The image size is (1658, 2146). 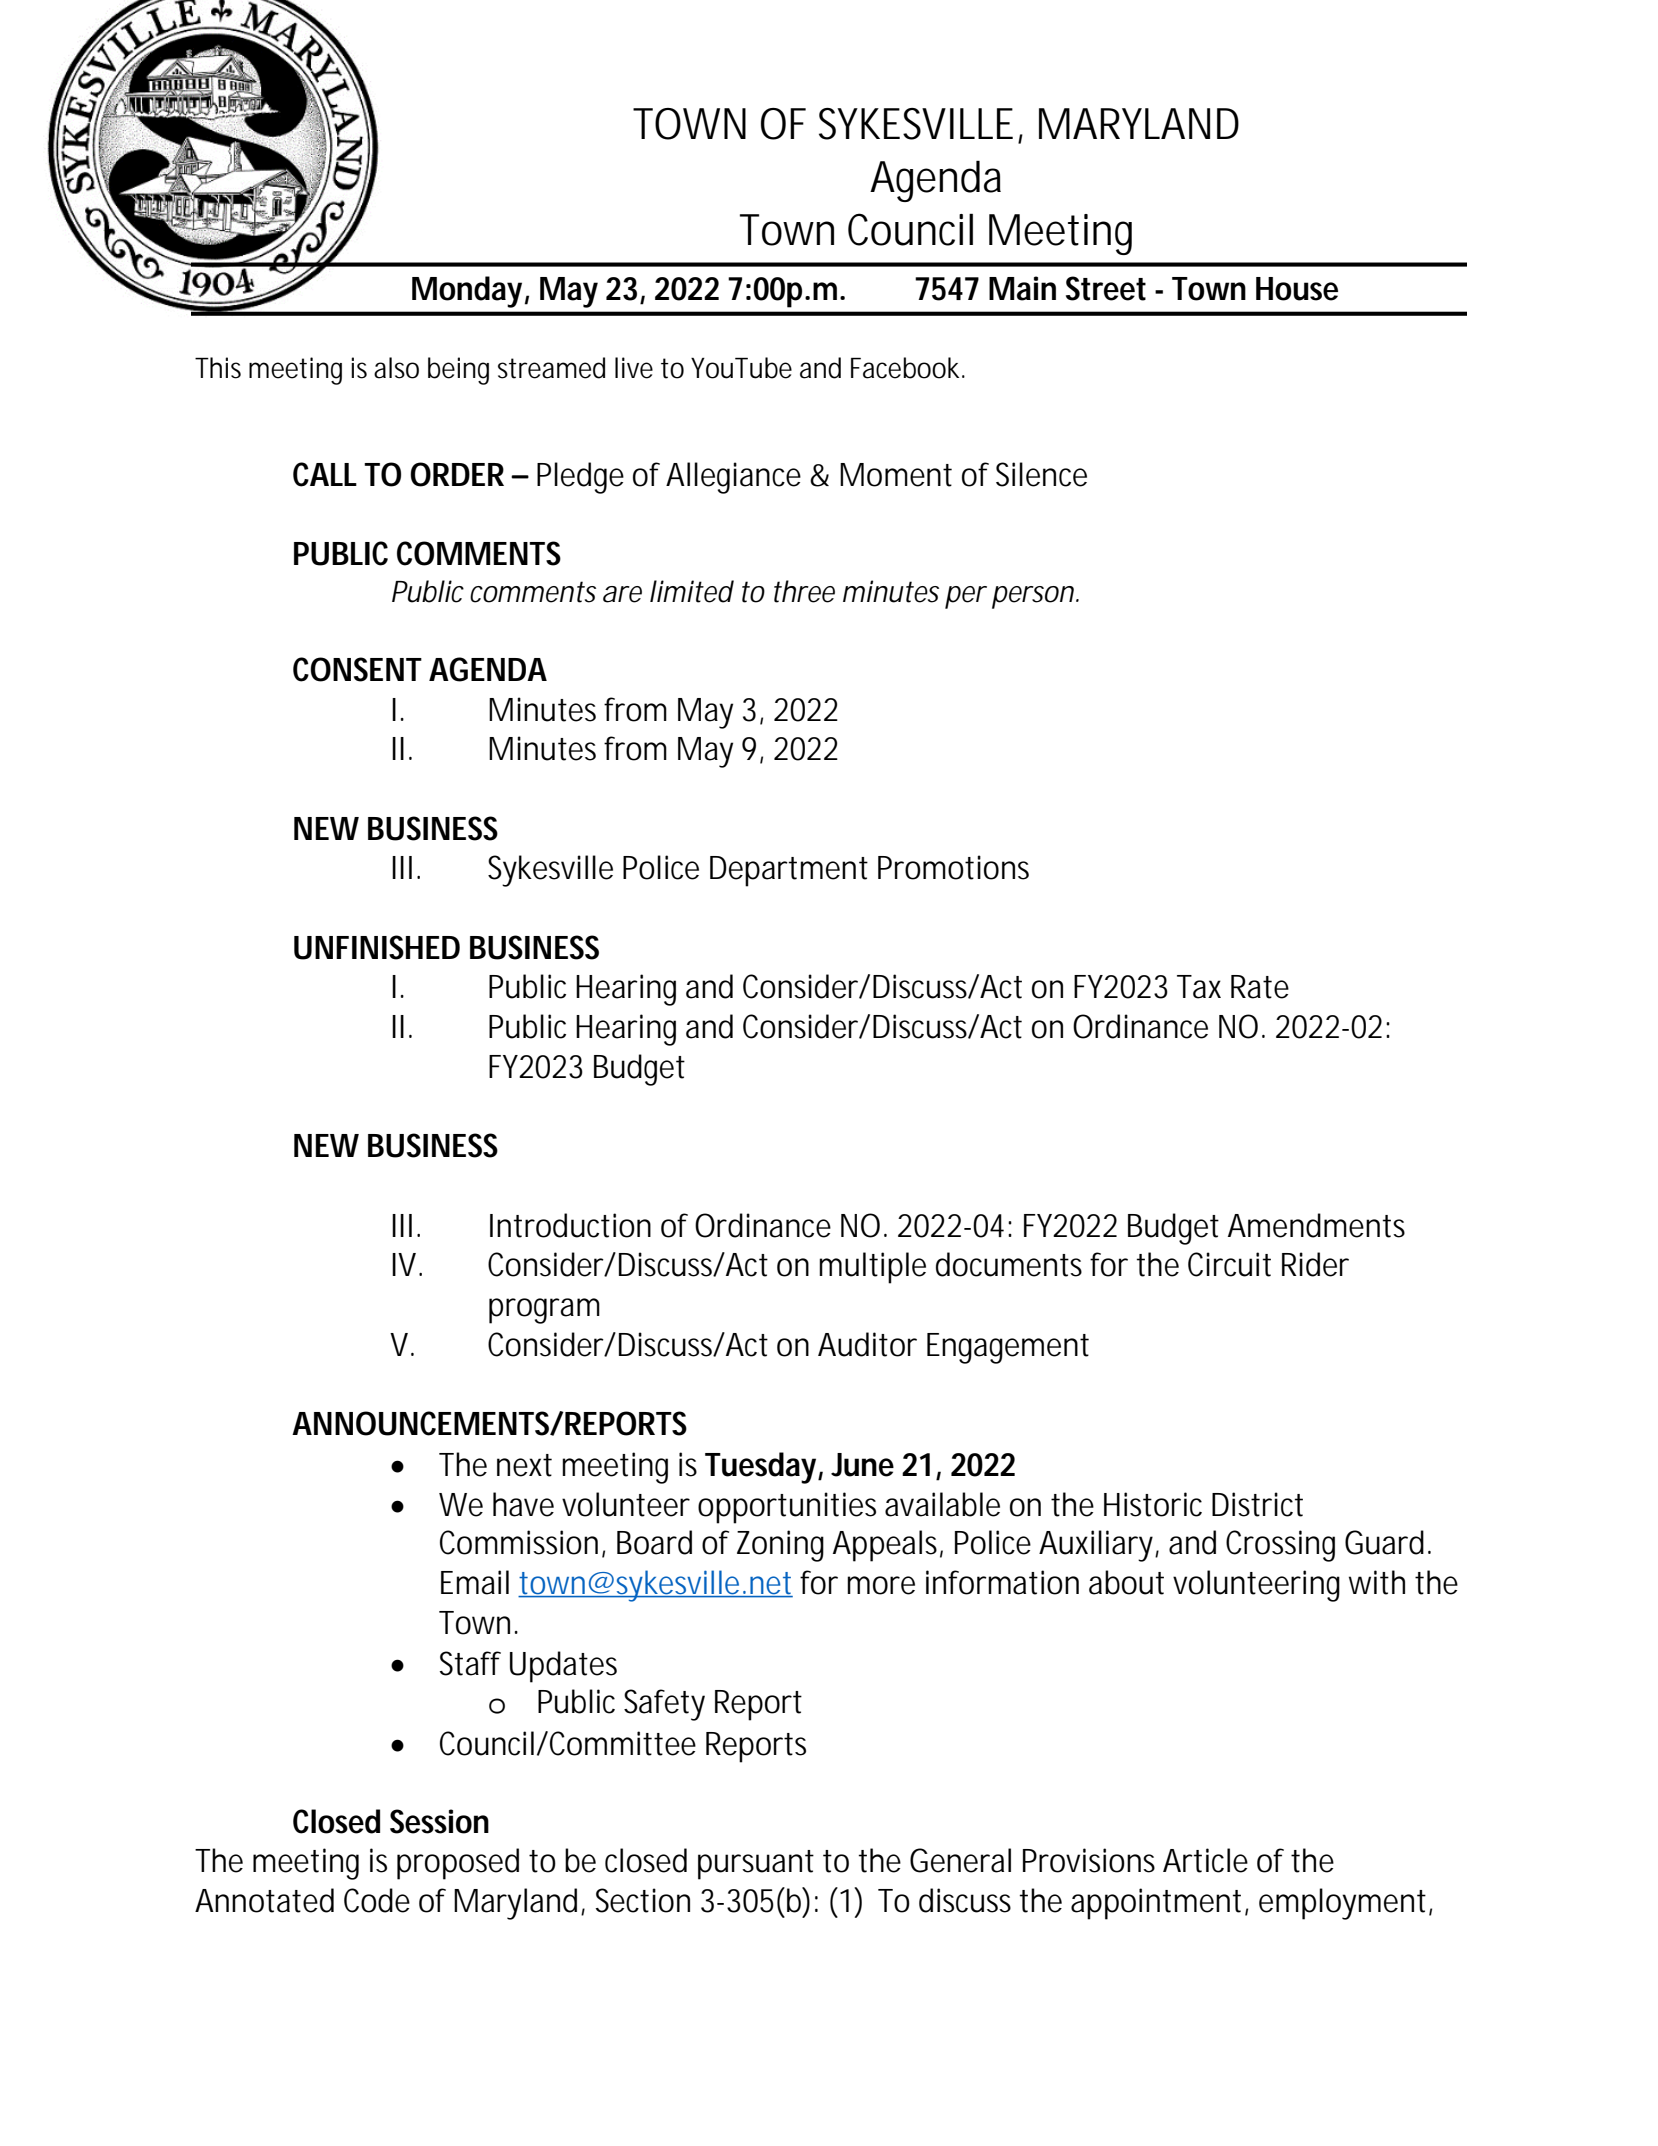 What do you see at coordinates (896, 475) in the document?
I see `Moment` at bounding box center [896, 475].
